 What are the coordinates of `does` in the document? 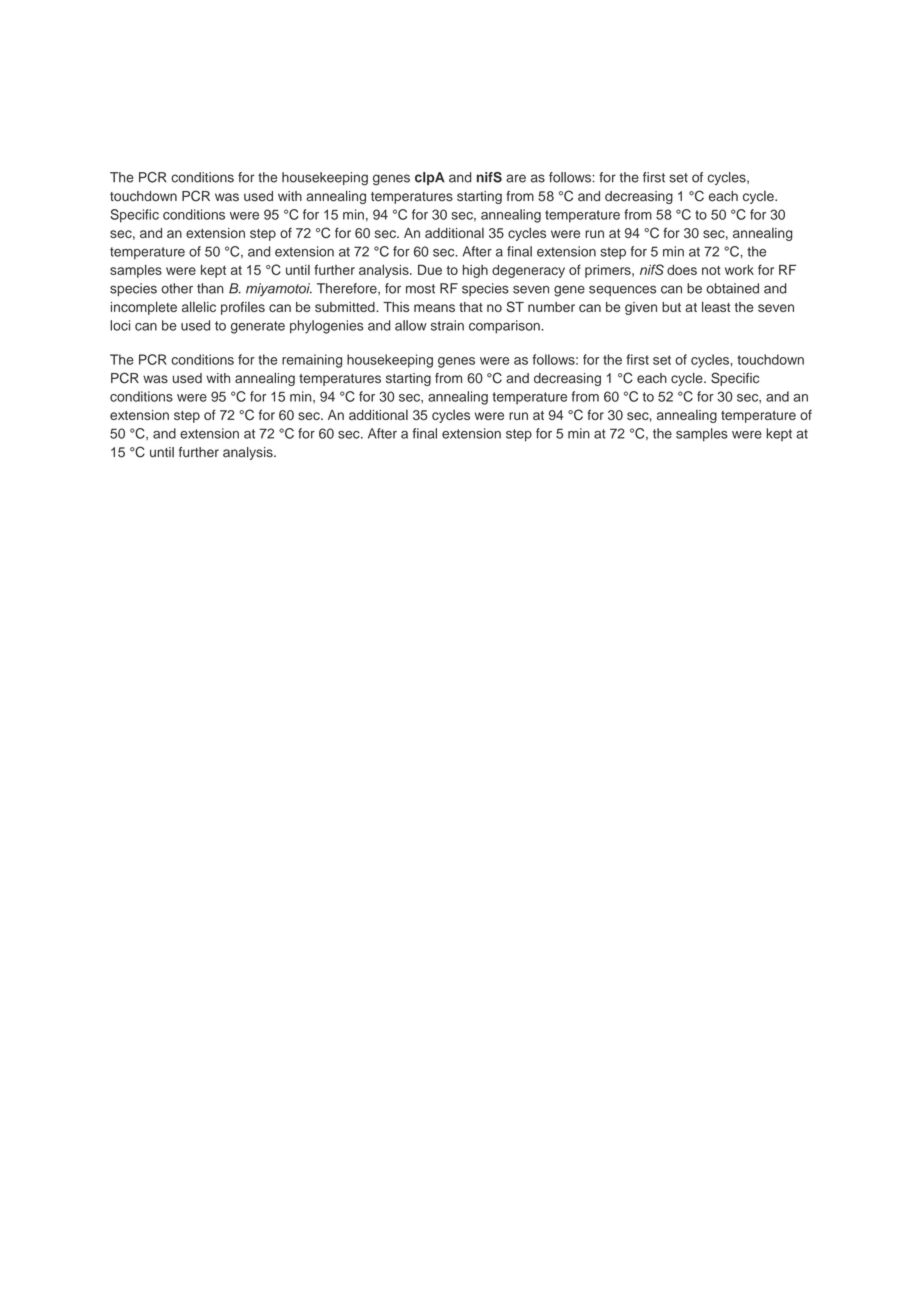 It's located at (682, 270).
